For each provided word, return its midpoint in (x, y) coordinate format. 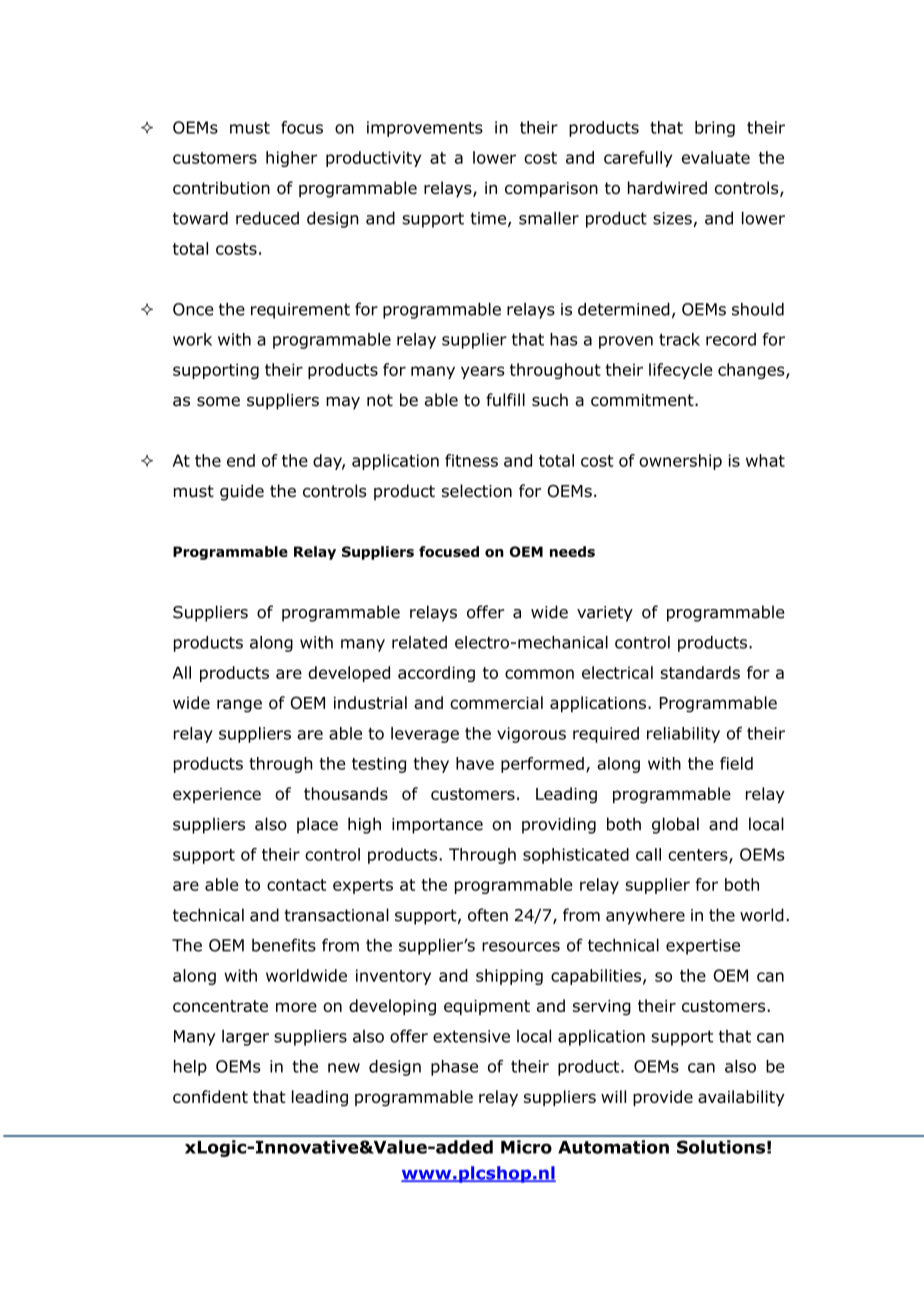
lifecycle (681, 371)
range (239, 706)
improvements (425, 129)
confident (210, 1096)
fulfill (505, 400)
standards (700, 672)
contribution (221, 188)
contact (296, 885)
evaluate (716, 157)
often (488, 915)
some (218, 402)
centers (699, 856)
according (436, 674)
